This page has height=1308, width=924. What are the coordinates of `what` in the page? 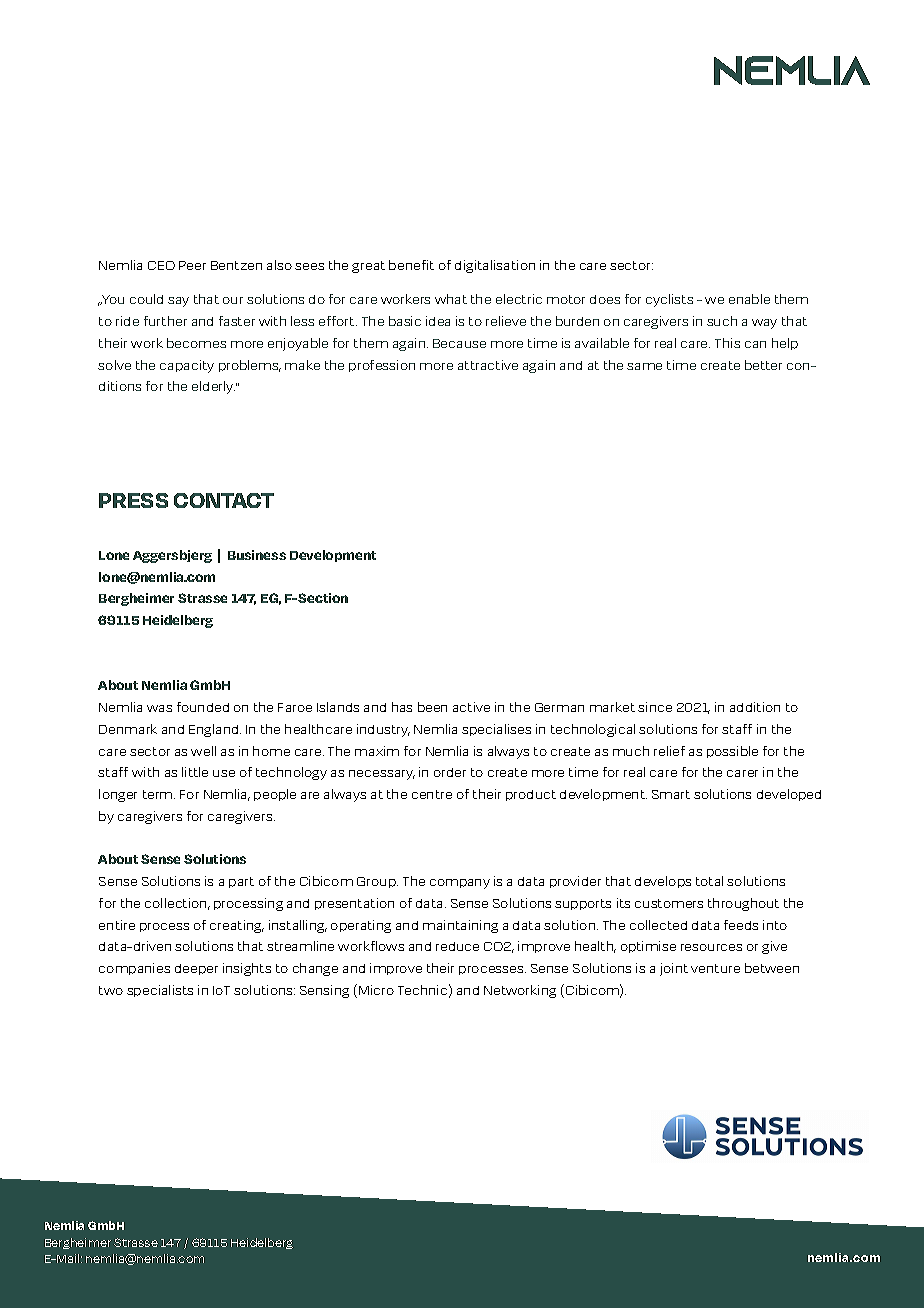 It's located at (451, 299).
